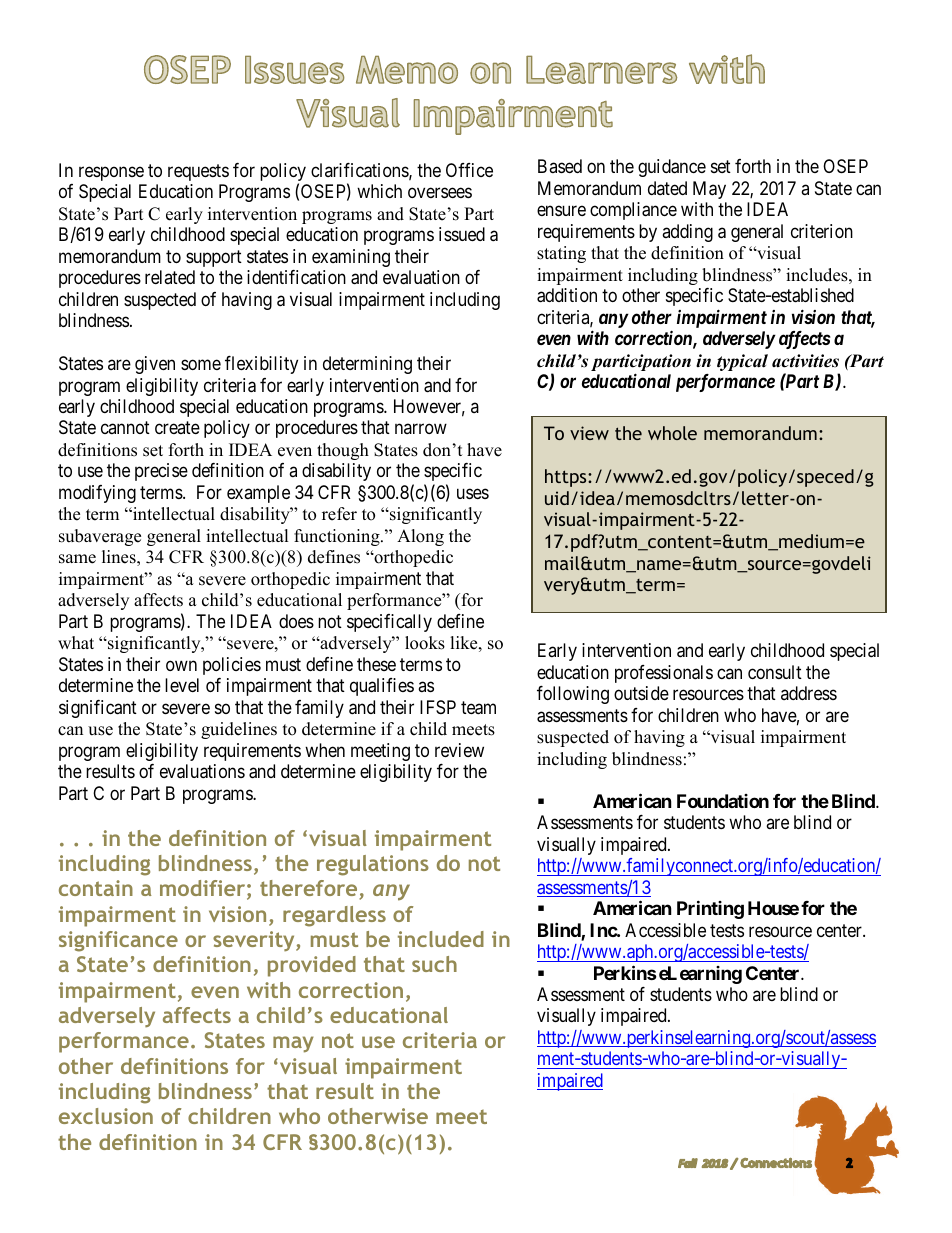 The image size is (952, 1233). Describe the element at coordinates (667, 188) in the document. I see `dated` at that location.
